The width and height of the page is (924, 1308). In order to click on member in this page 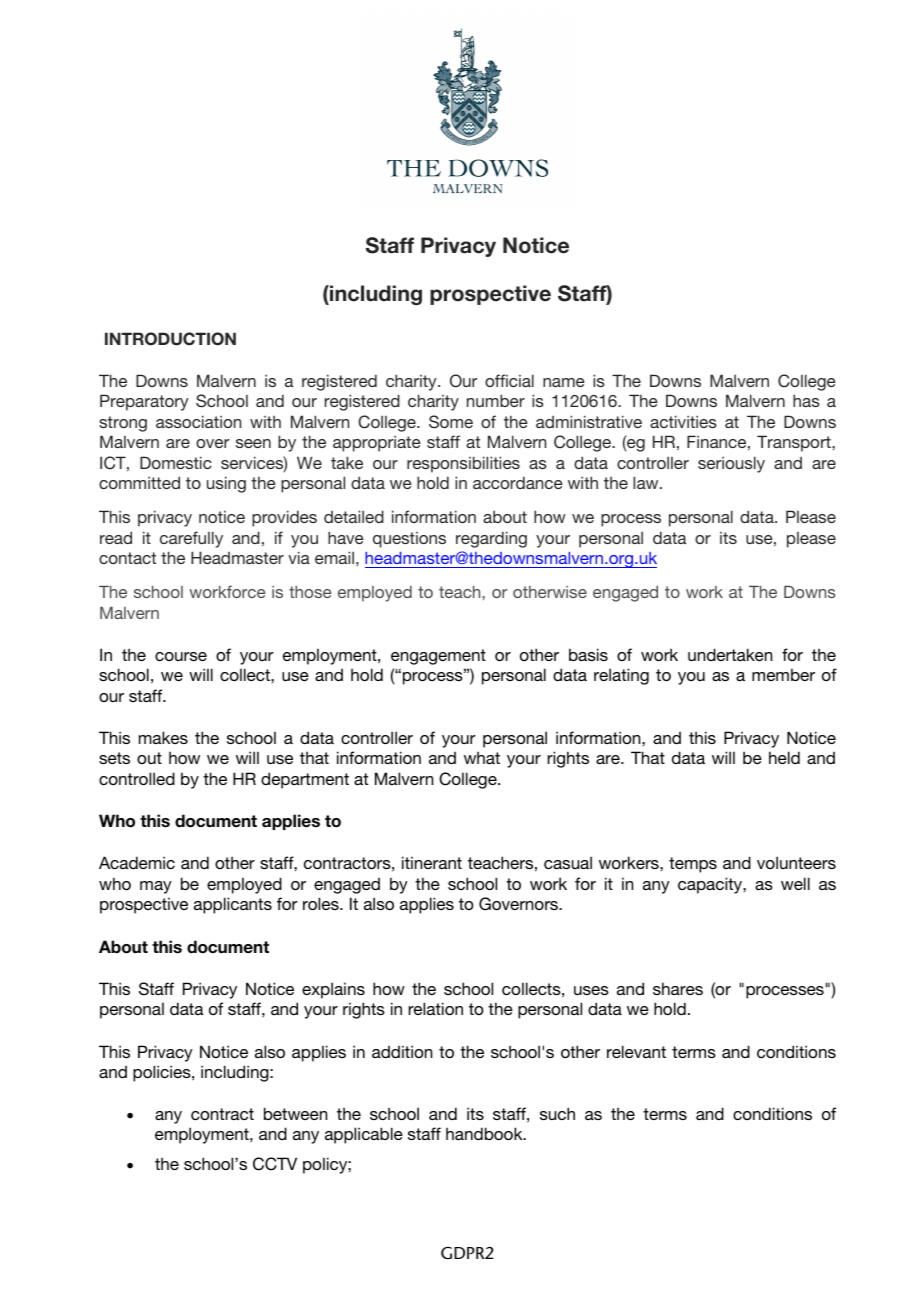, I will do `click(783, 674)`.
